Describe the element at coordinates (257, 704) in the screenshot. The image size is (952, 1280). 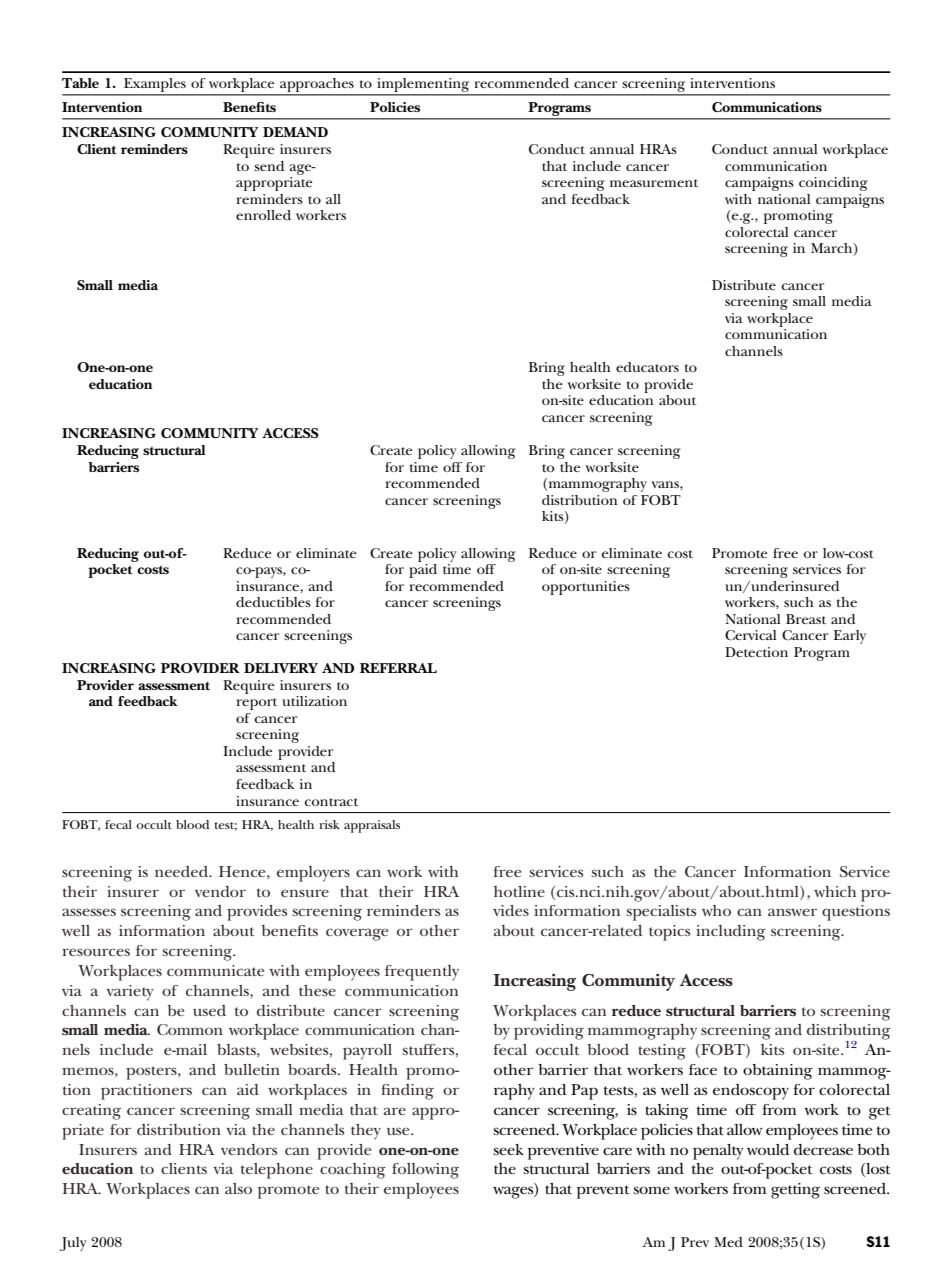
I see `report` at that location.
